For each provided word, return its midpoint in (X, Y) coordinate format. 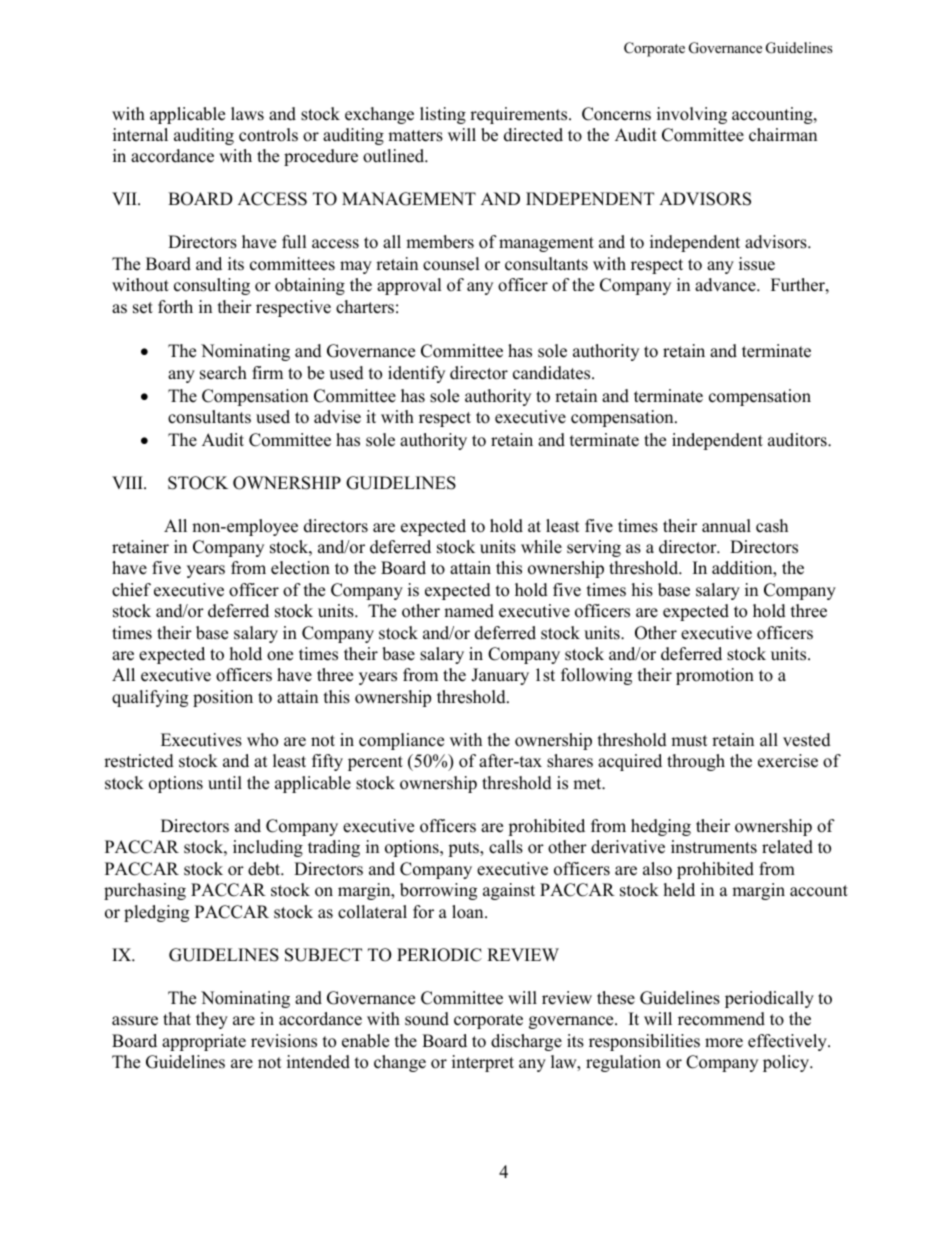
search (223, 373)
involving (692, 115)
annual (726, 526)
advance (726, 285)
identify (416, 374)
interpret (483, 1063)
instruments (714, 847)
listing (443, 115)
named (469, 611)
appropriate (204, 1042)
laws (247, 114)
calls (506, 847)
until (225, 783)
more (724, 1043)
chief (131, 590)
